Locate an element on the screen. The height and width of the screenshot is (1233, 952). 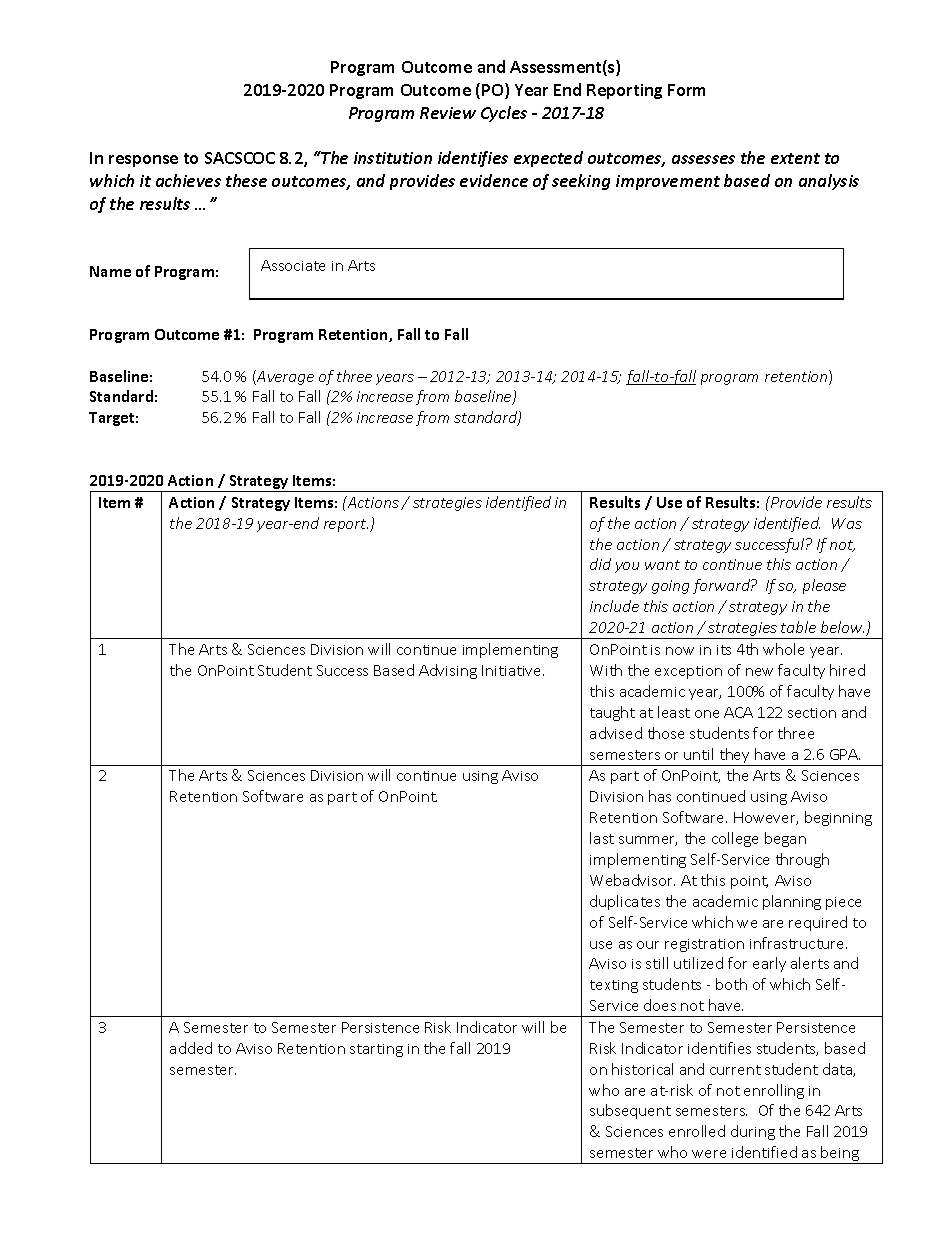
extent is located at coordinates (795, 158).
